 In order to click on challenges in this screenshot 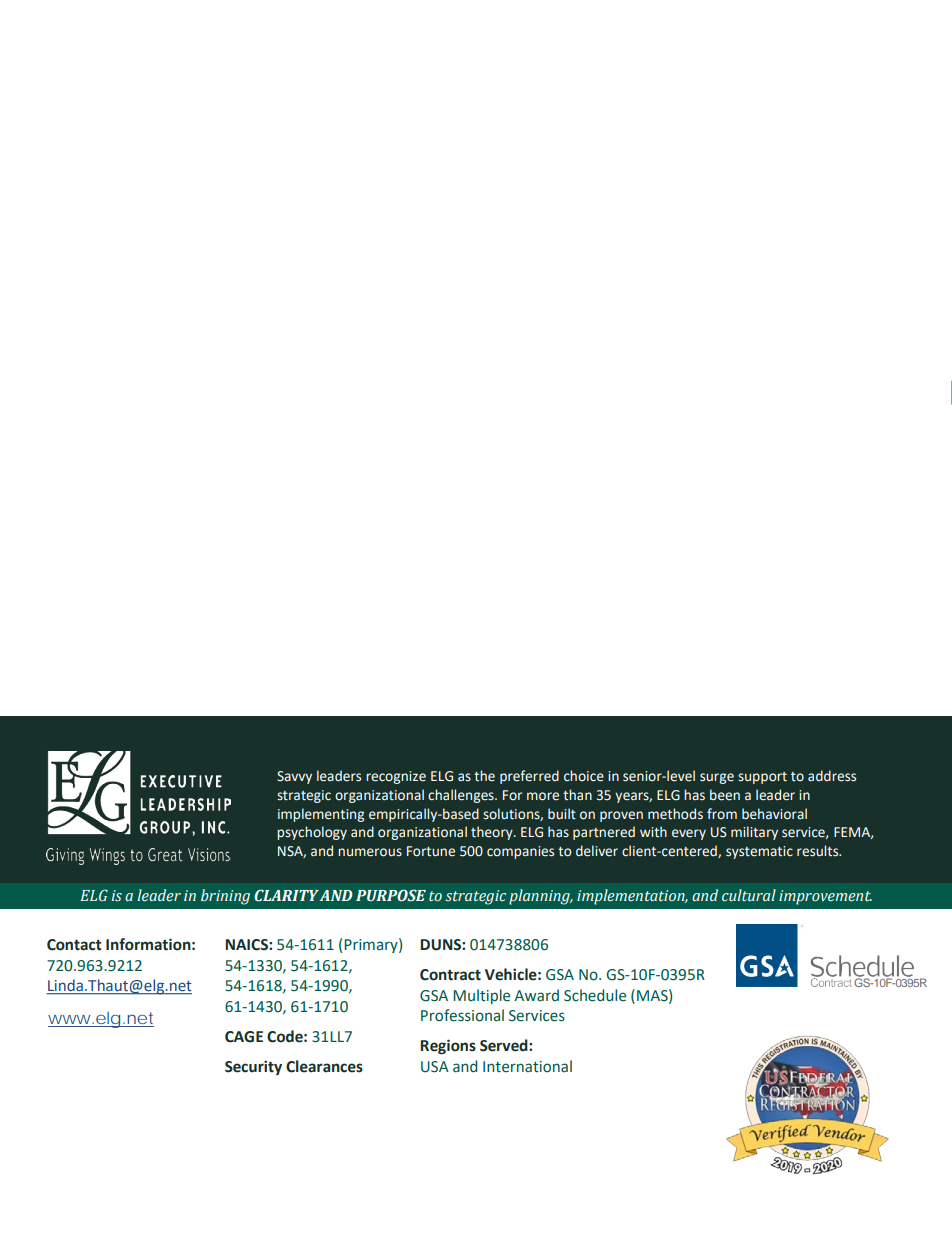, I will do `click(462, 796)`.
